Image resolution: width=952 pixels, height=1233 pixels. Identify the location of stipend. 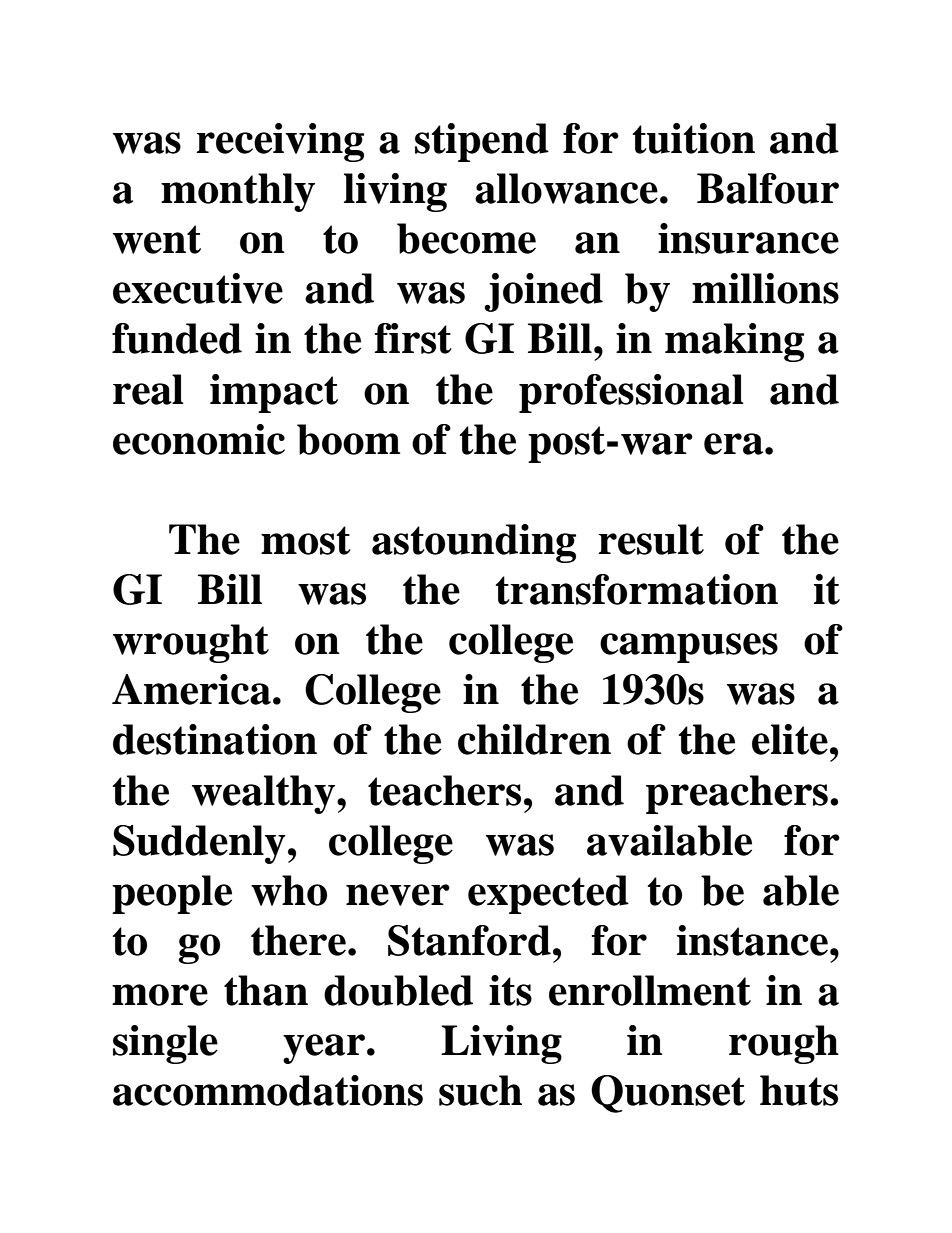
(482, 142).
